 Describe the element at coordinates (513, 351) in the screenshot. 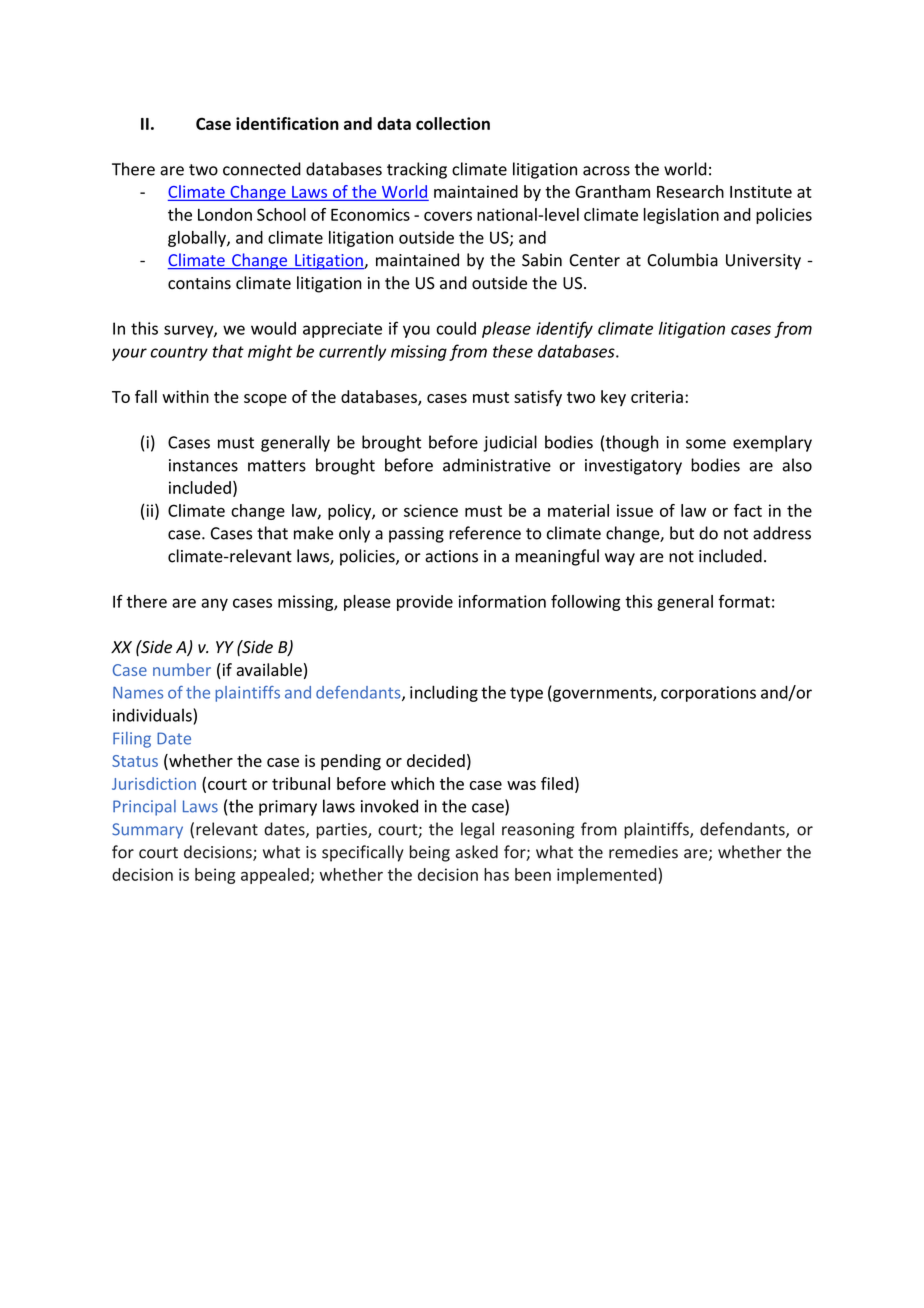

I see `these` at that location.
